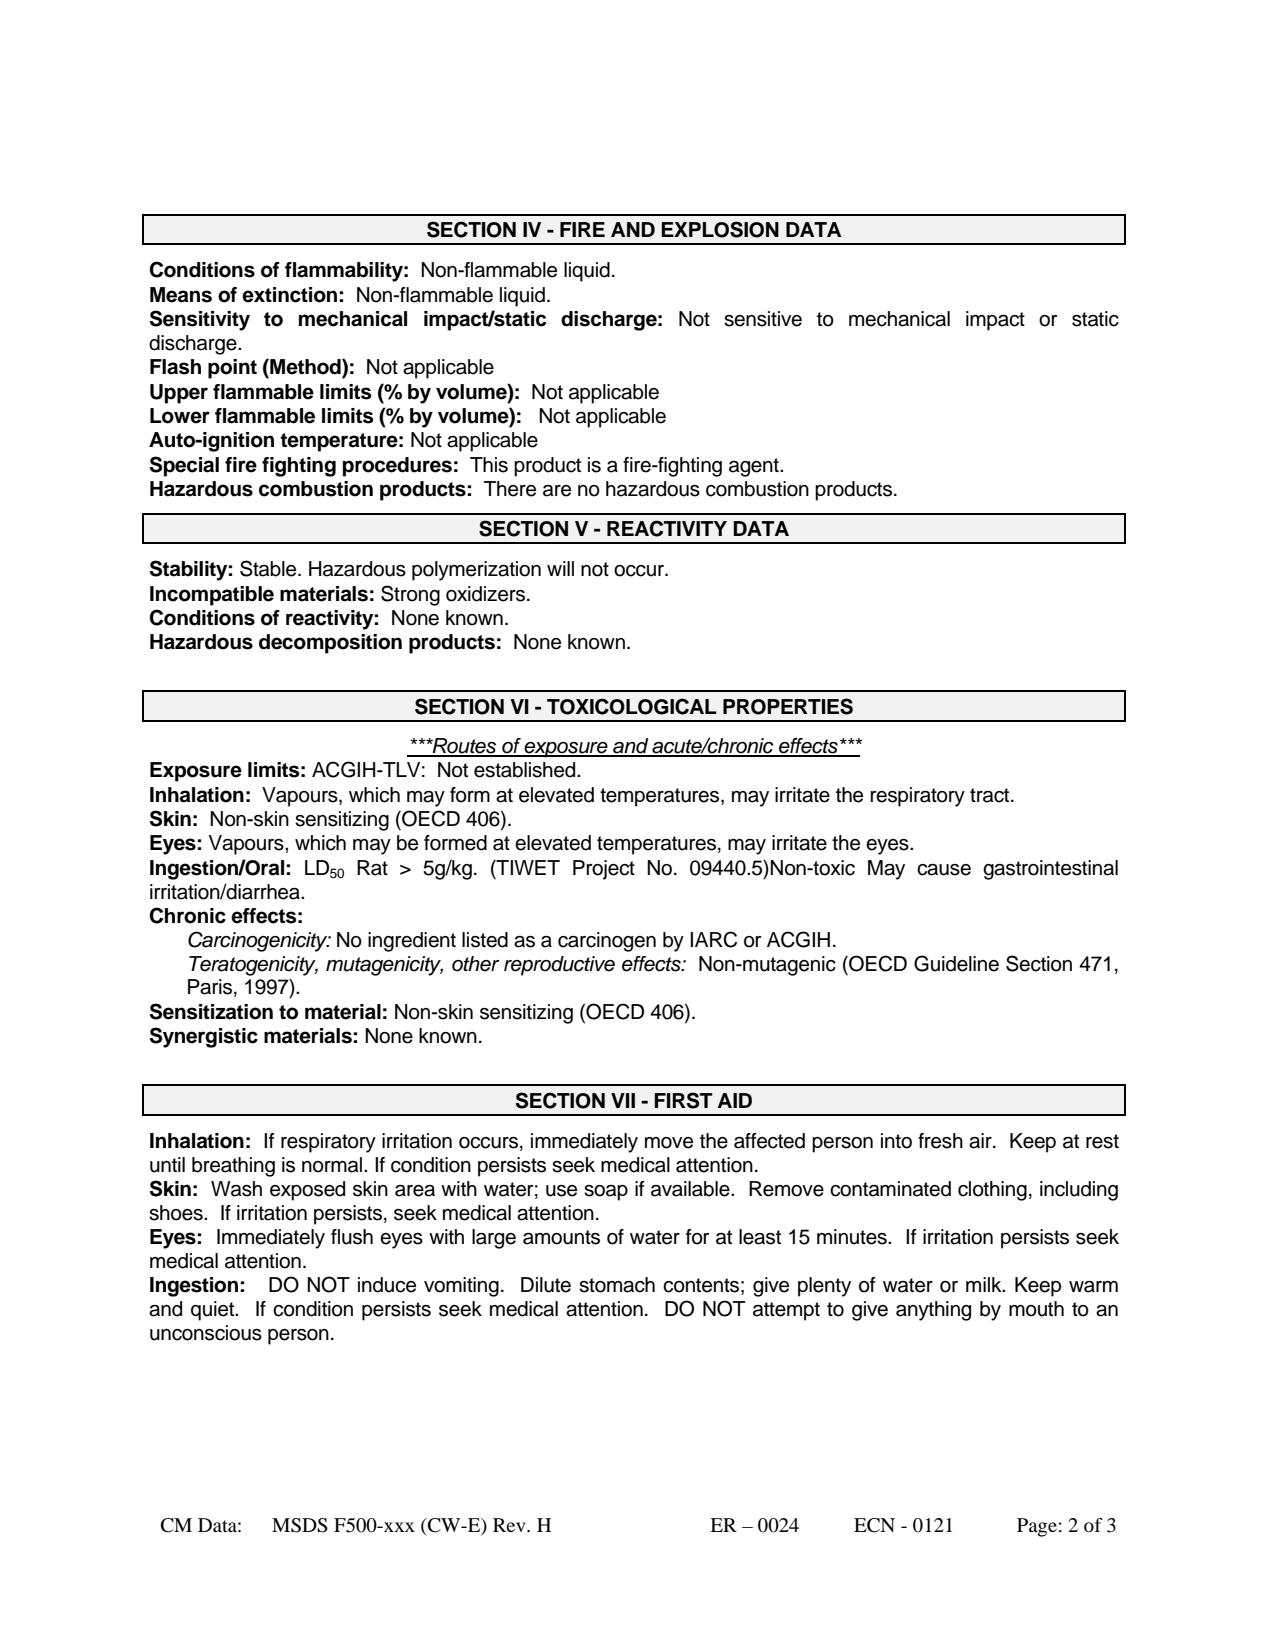 The width and height of the screenshot is (1268, 1640). I want to click on decomposition, so click(330, 644).
